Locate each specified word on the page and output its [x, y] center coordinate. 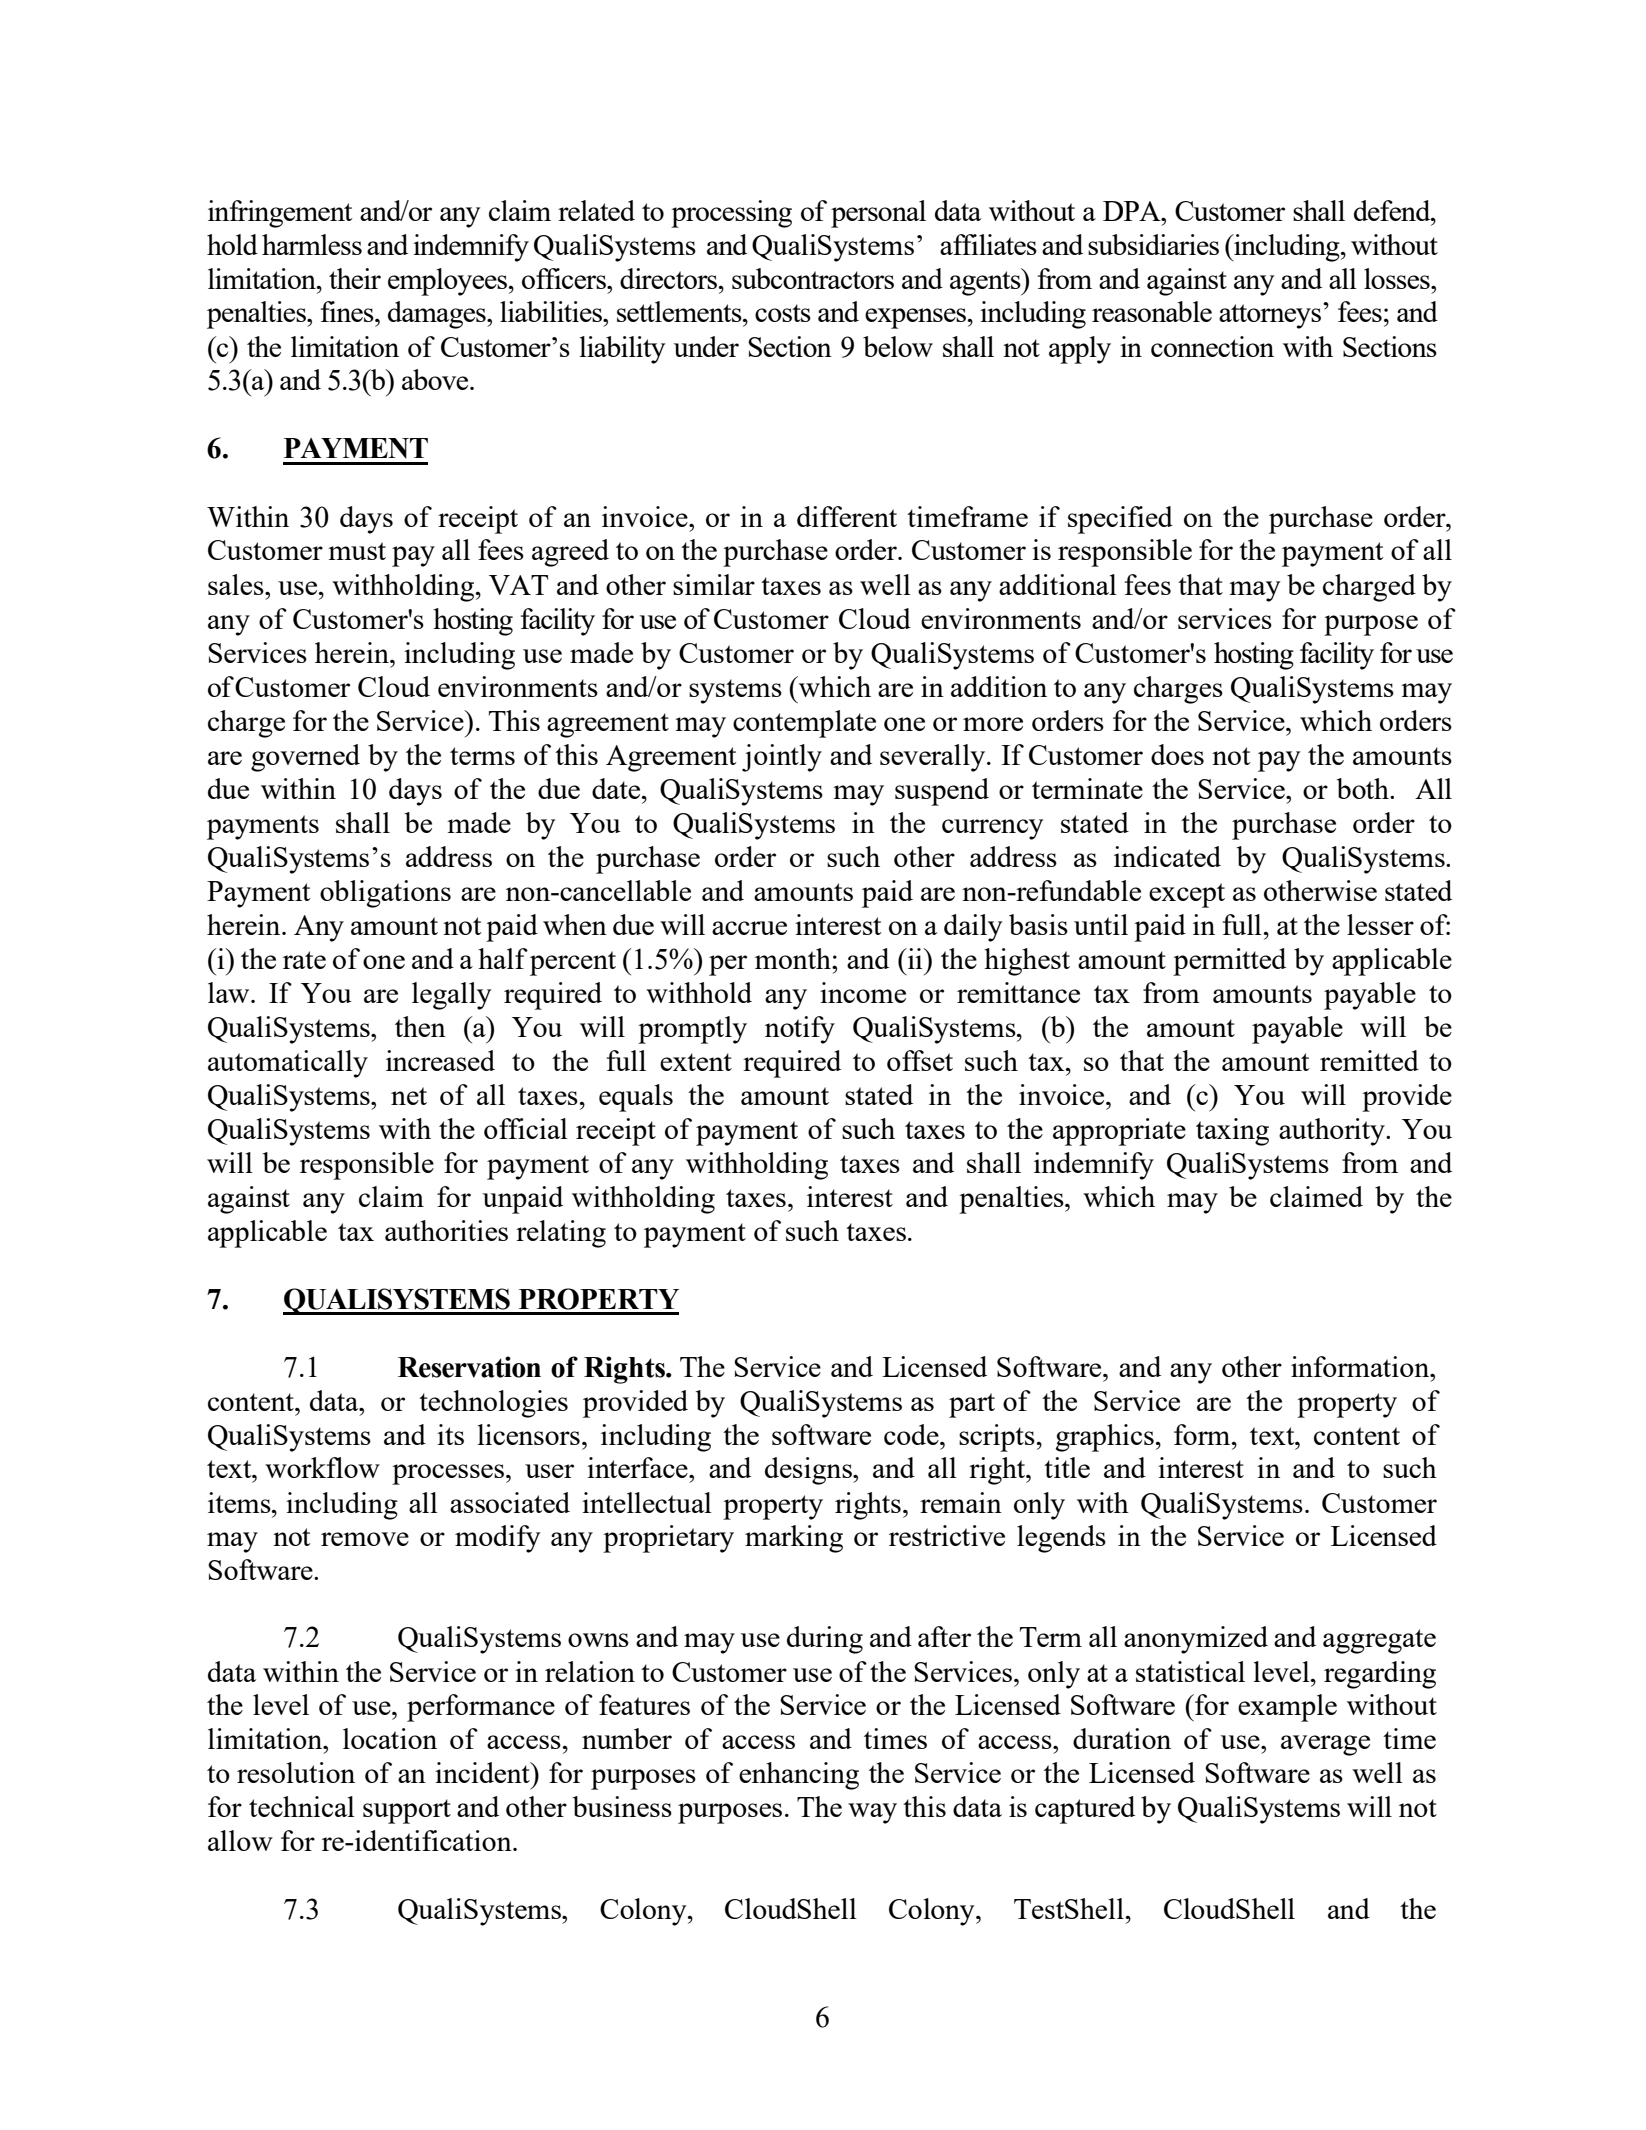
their [355, 278]
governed [305, 758]
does [1177, 754]
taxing [1232, 1132]
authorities [446, 1230]
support [407, 1811]
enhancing [799, 1776]
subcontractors [813, 278]
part [972, 1405]
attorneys [1270, 316]
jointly [782, 758]
